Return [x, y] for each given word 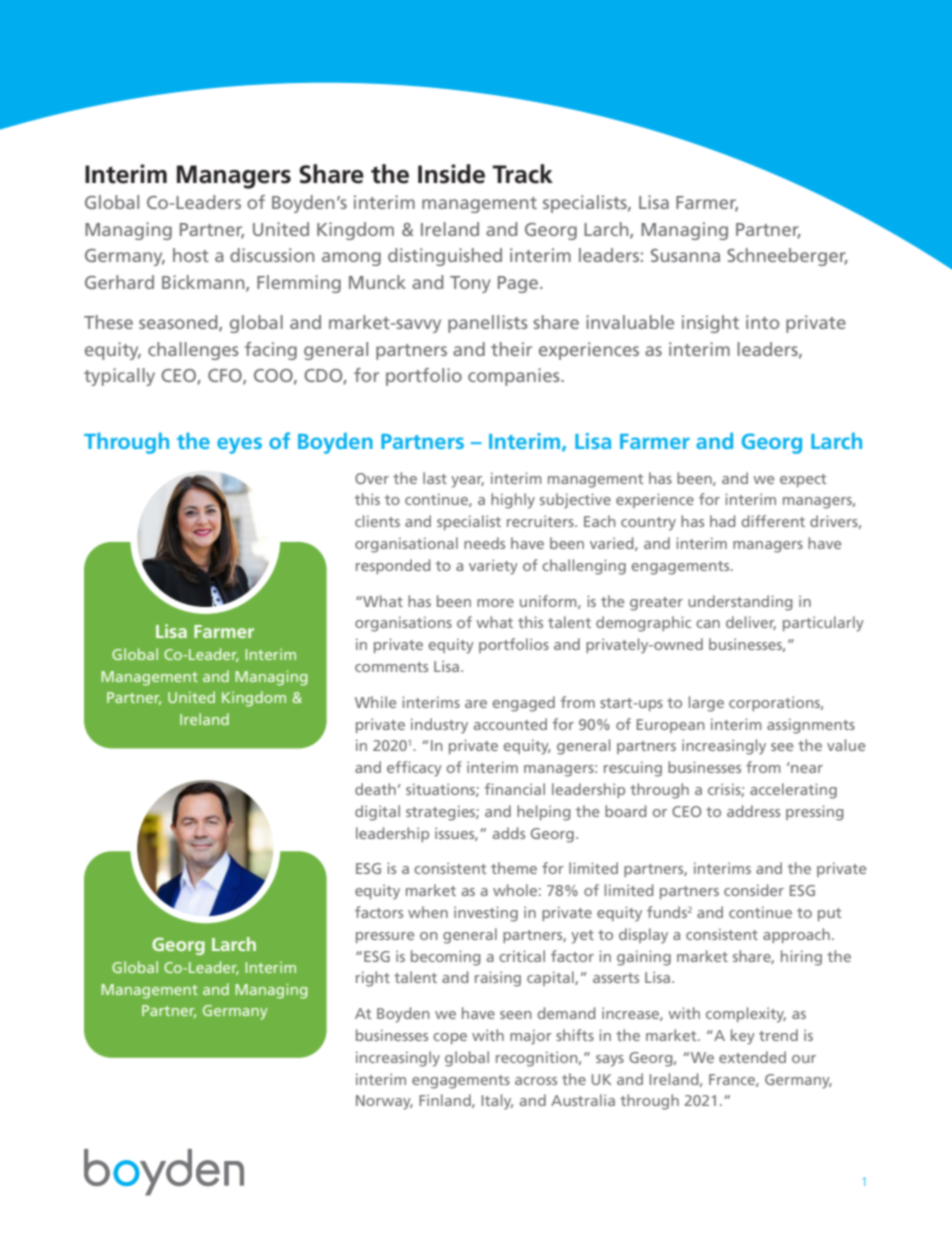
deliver [751, 623]
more [495, 603]
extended [752, 1057]
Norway [384, 1102]
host [191, 255]
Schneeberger [787, 257]
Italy [497, 1102]
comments [391, 667]
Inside [451, 174]
